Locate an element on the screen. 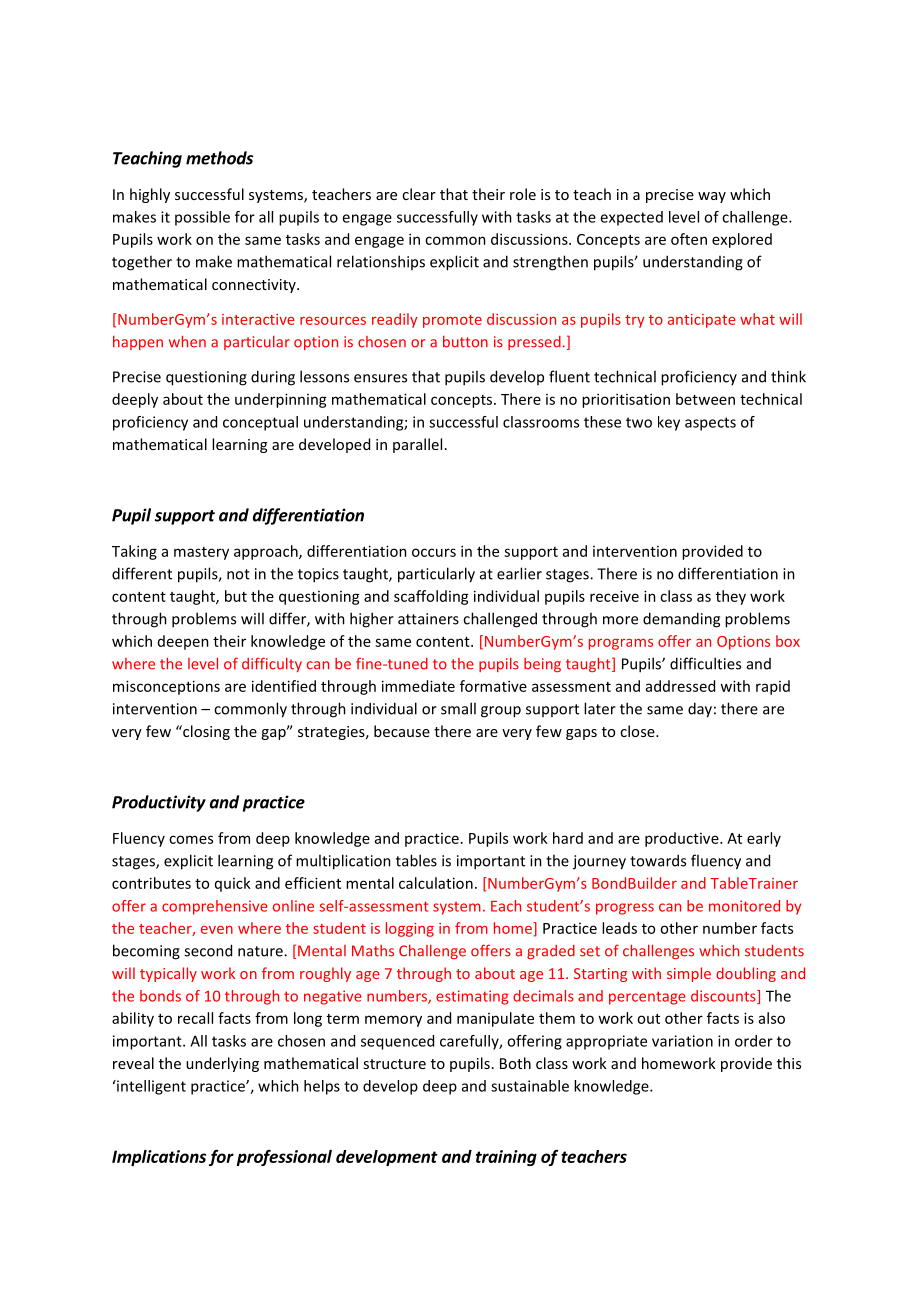 The width and height of the screenshot is (924, 1308). simple is located at coordinates (689, 974).
